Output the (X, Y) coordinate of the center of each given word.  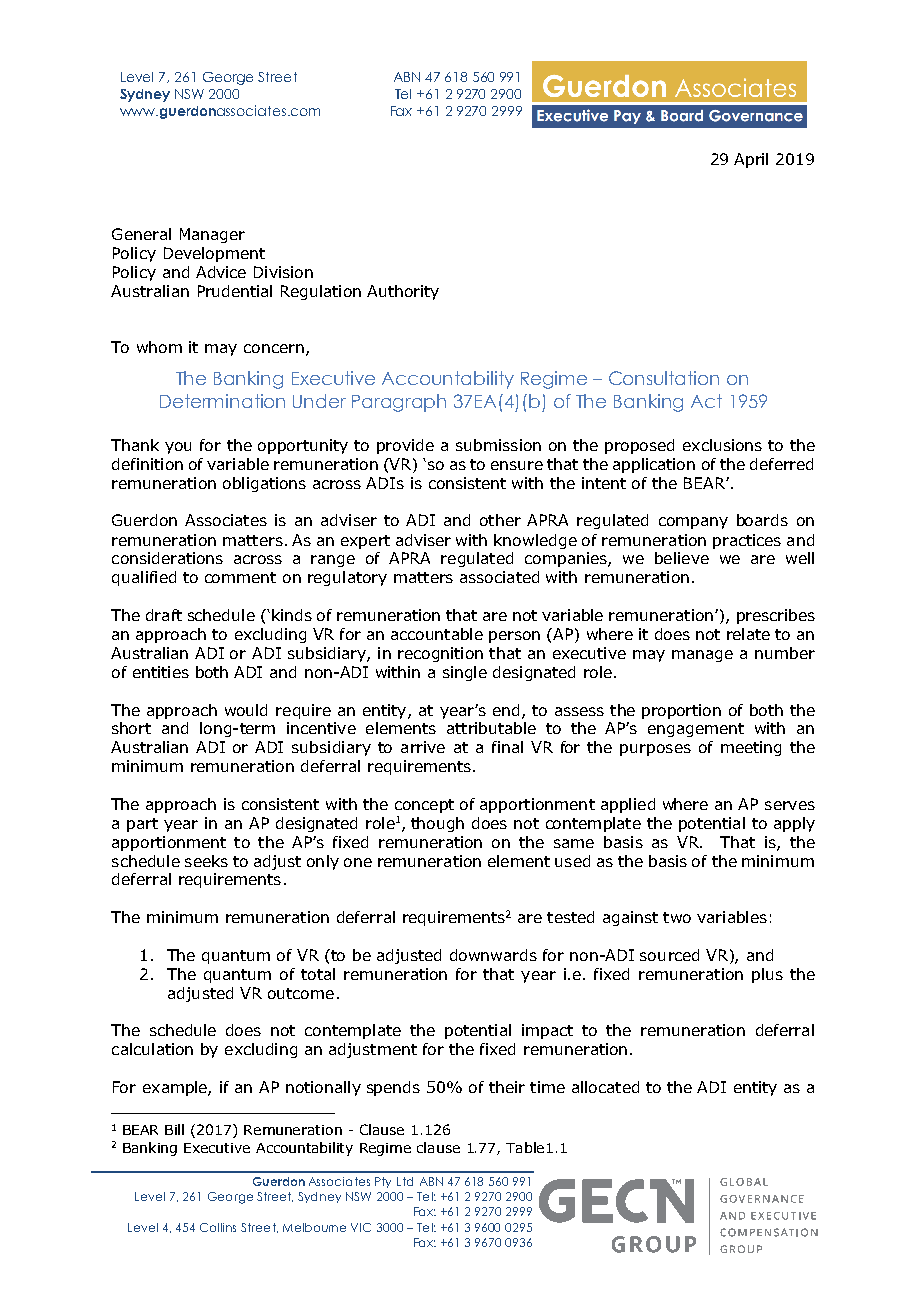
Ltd (405, 1181)
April (751, 160)
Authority (403, 292)
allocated (605, 1087)
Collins (218, 1227)
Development (214, 254)
